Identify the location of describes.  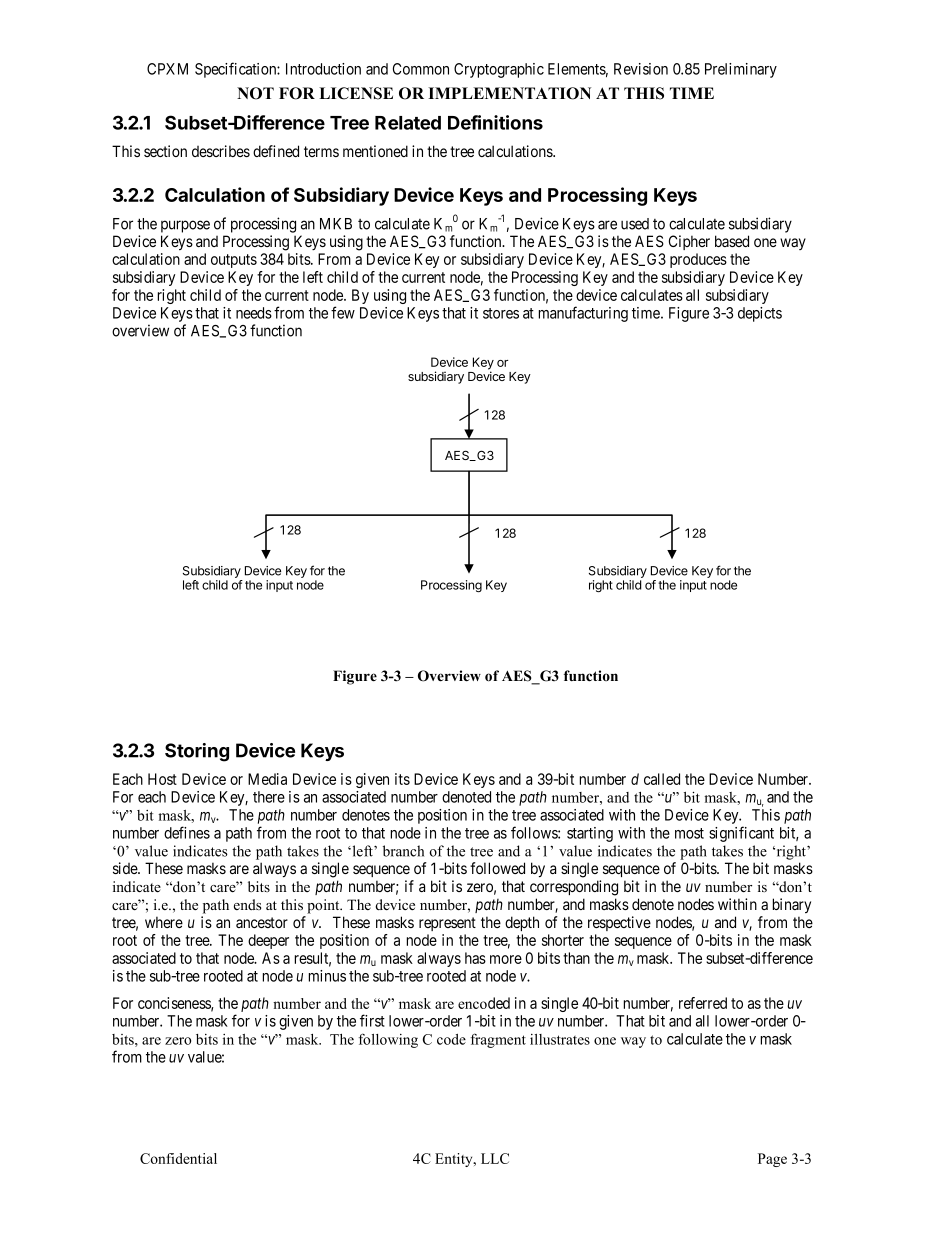
(221, 151).
